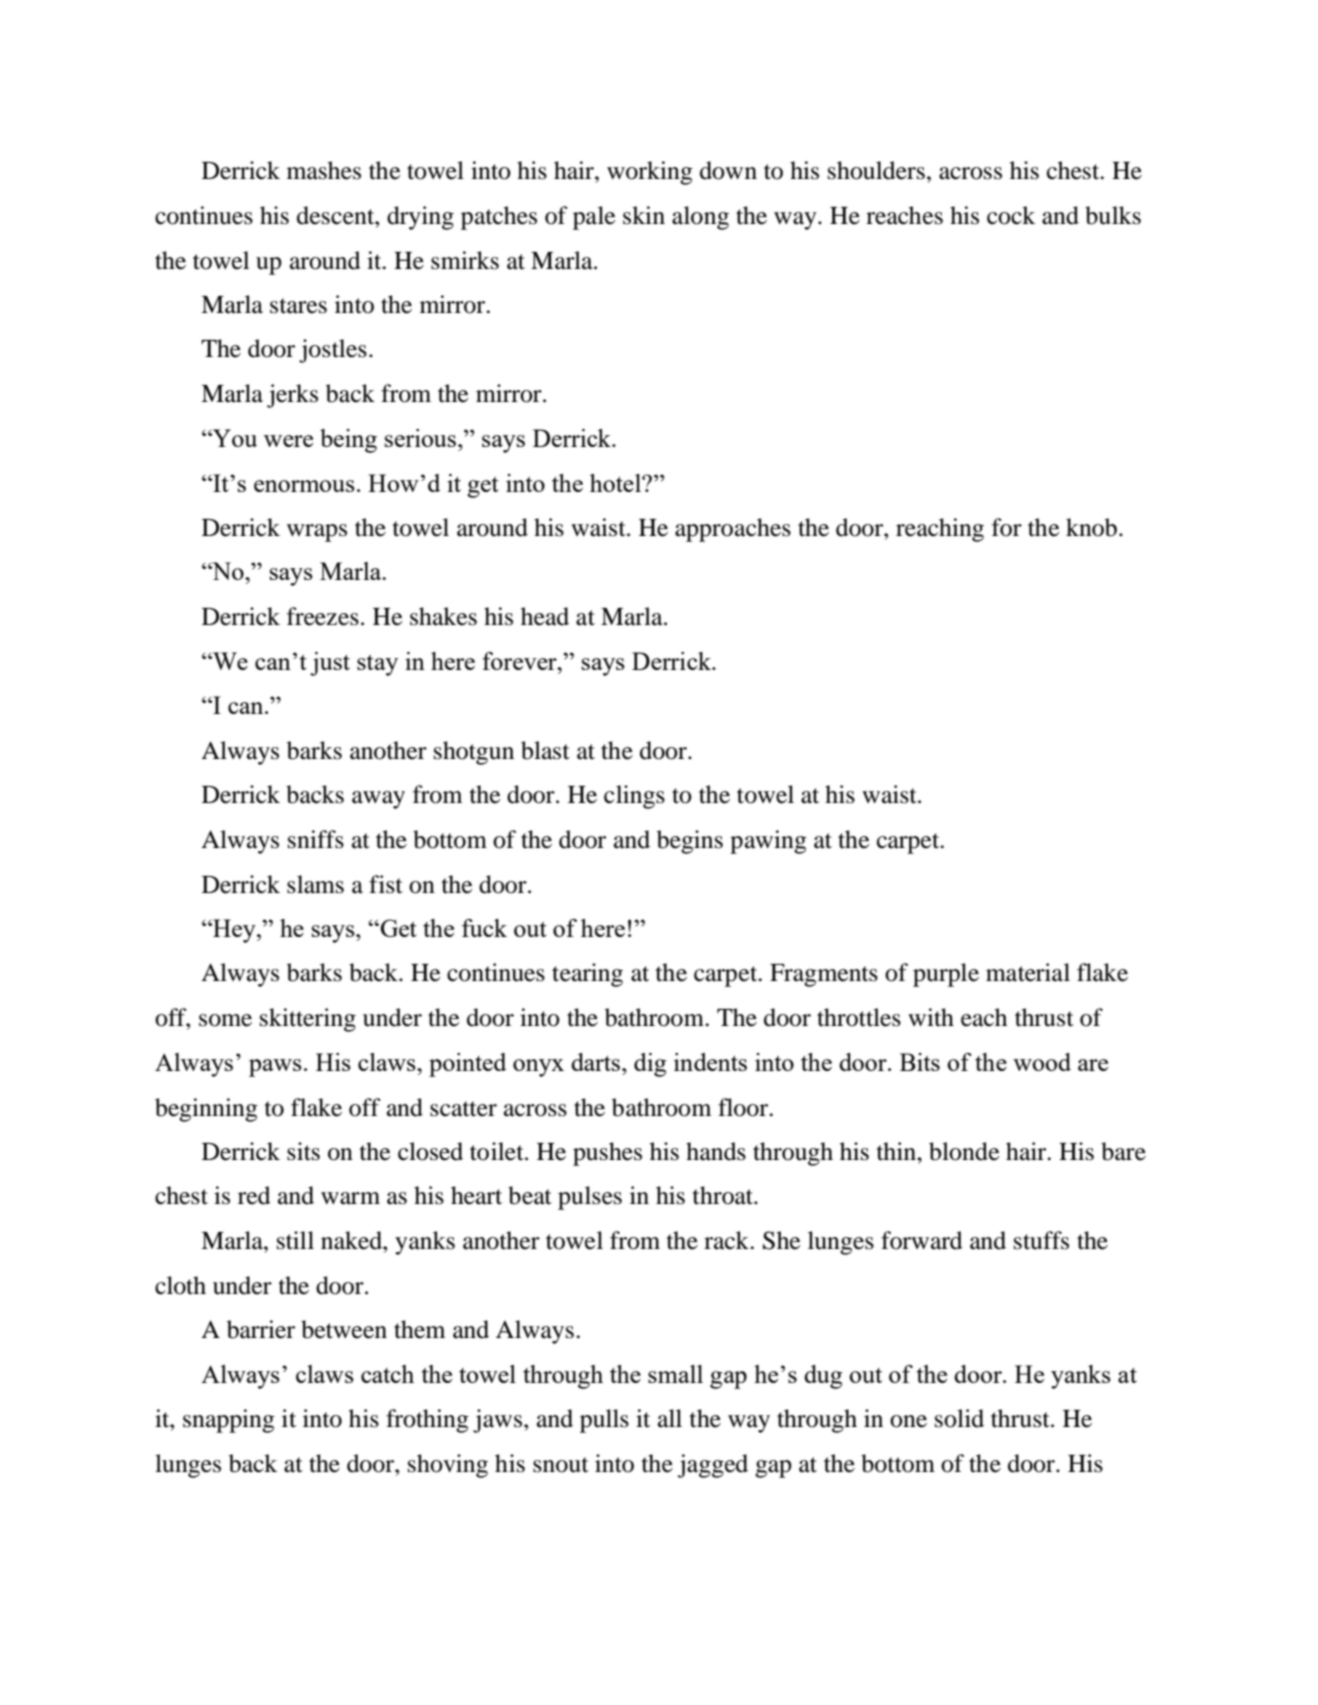  I want to click on snapping, so click(229, 1421).
